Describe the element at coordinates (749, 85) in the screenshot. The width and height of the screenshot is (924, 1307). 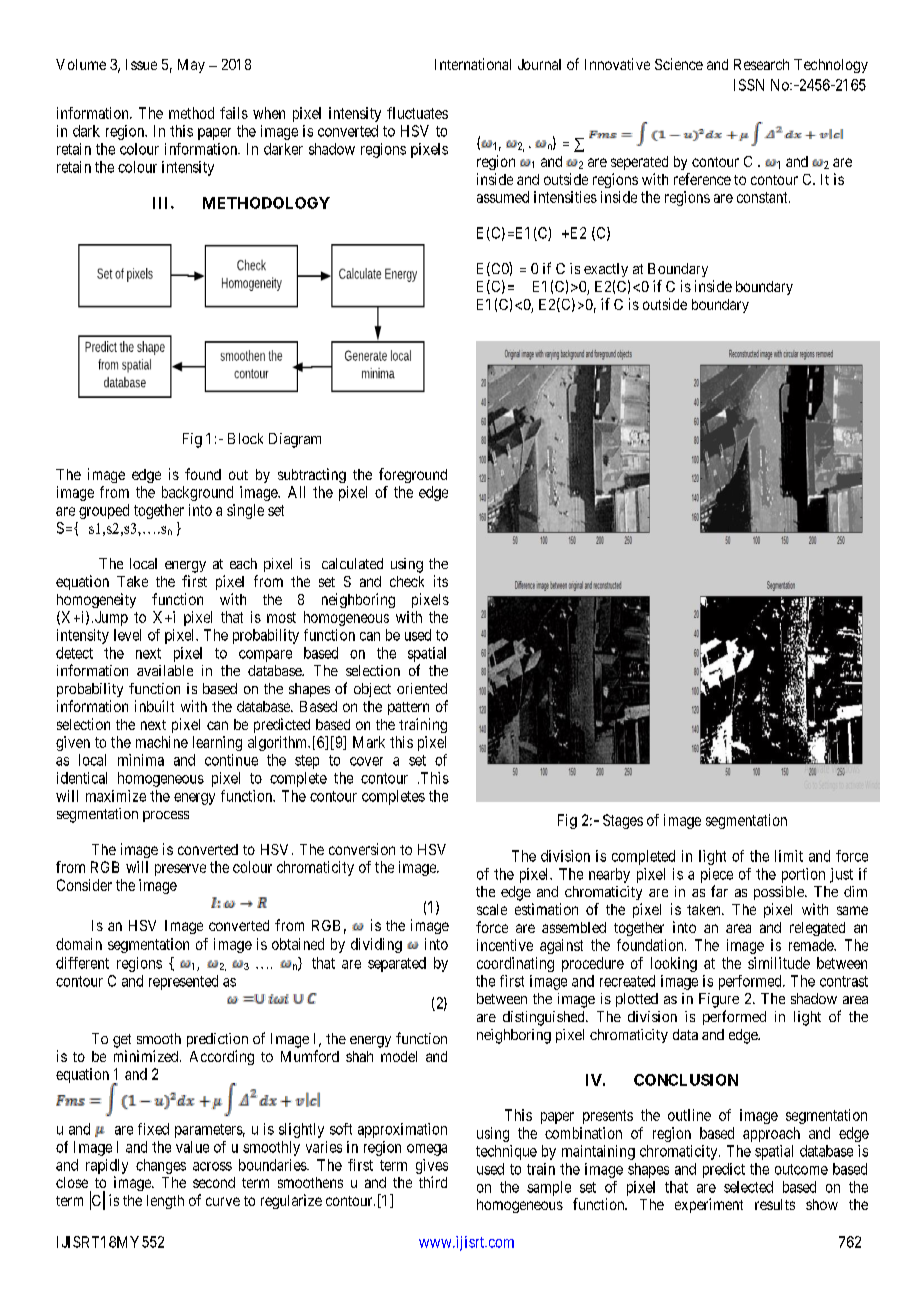
I see `ISSN` at that location.
